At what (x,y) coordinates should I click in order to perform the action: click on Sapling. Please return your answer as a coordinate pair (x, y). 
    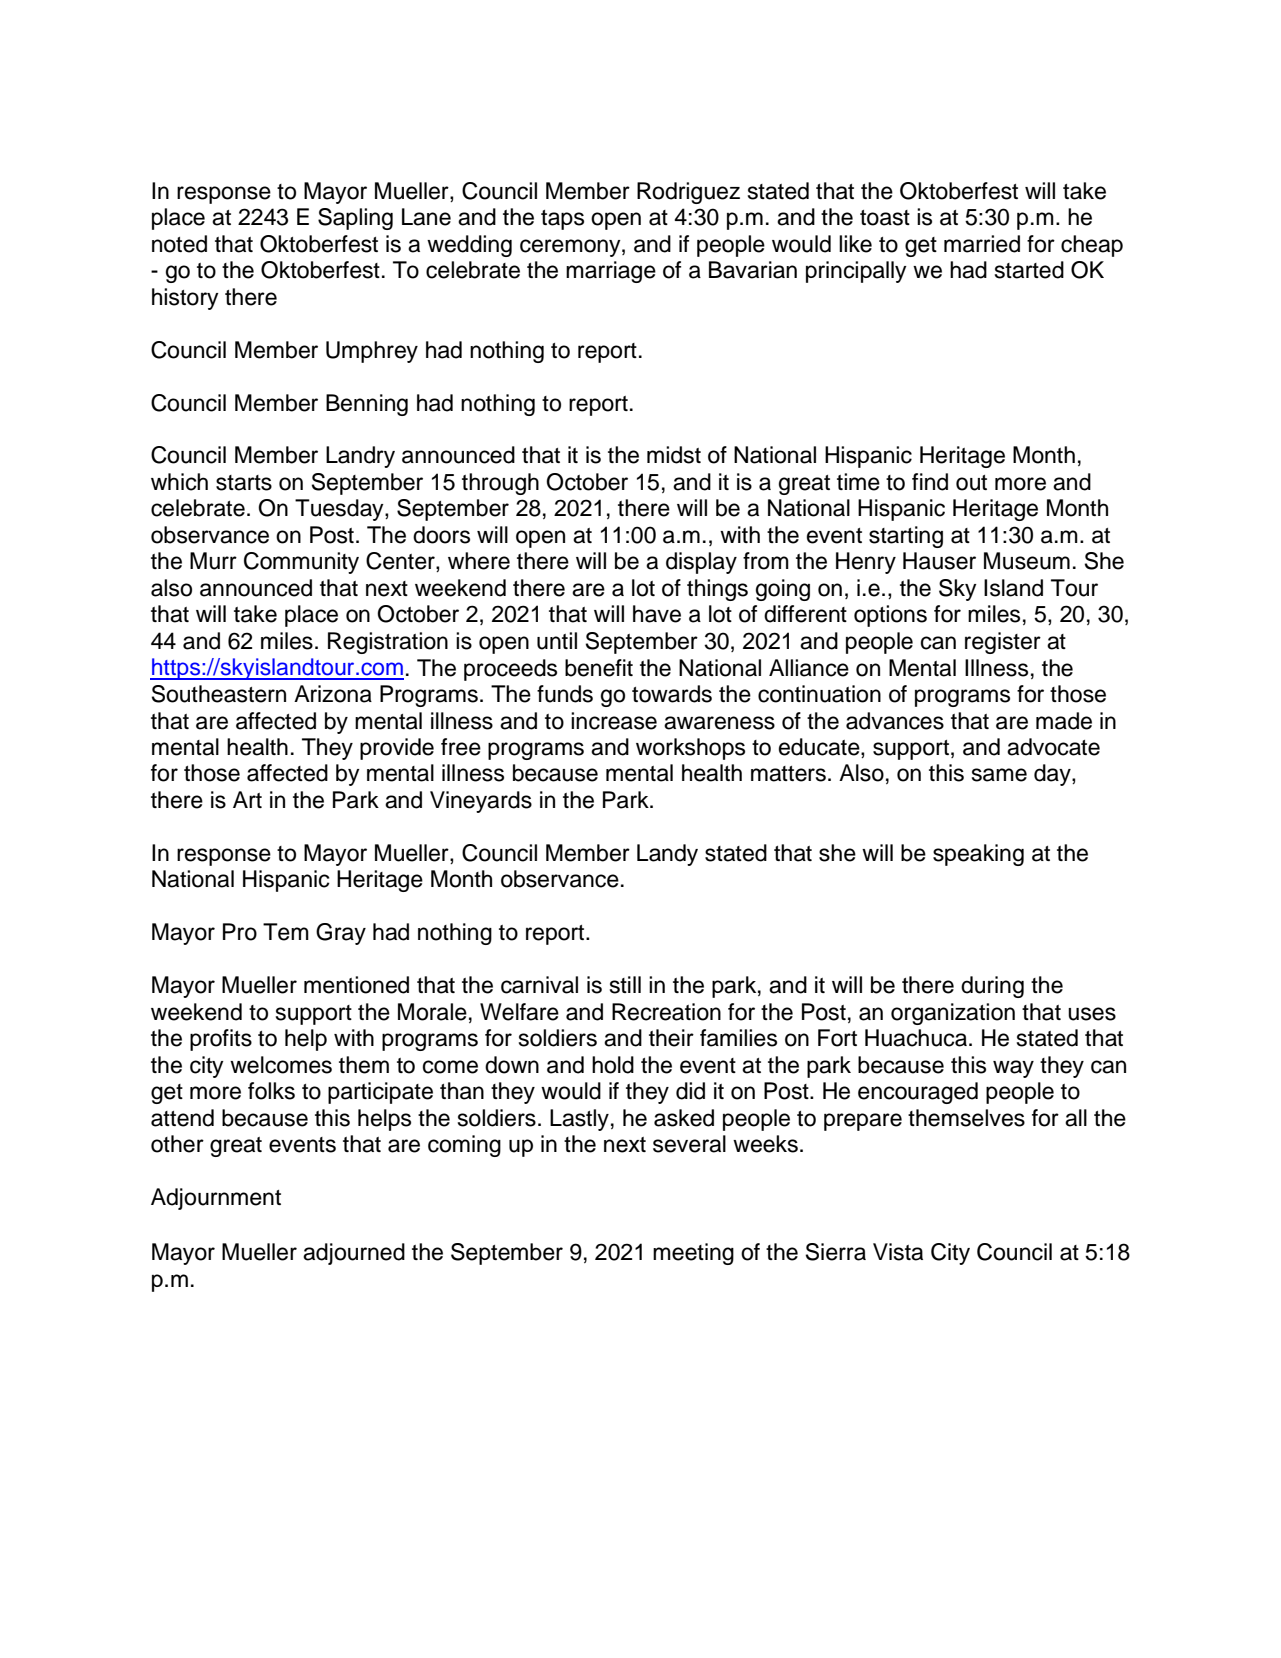
    Looking at the image, I should click on (355, 219).
